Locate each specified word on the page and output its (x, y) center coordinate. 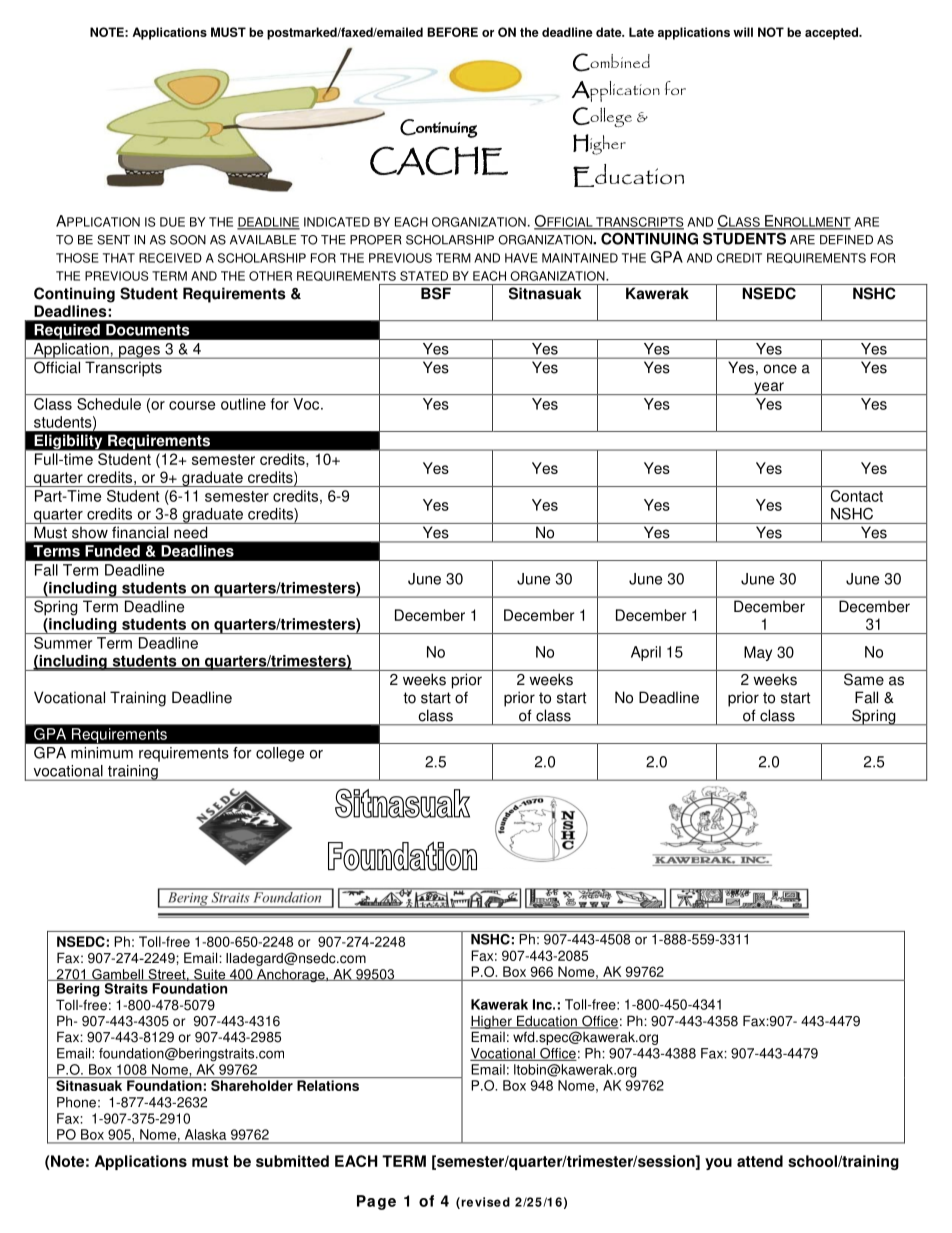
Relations (328, 1085)
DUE (172, 222)
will (743, 32)
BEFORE (452, 32)
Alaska (205, 1134)
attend (760, 1161)
